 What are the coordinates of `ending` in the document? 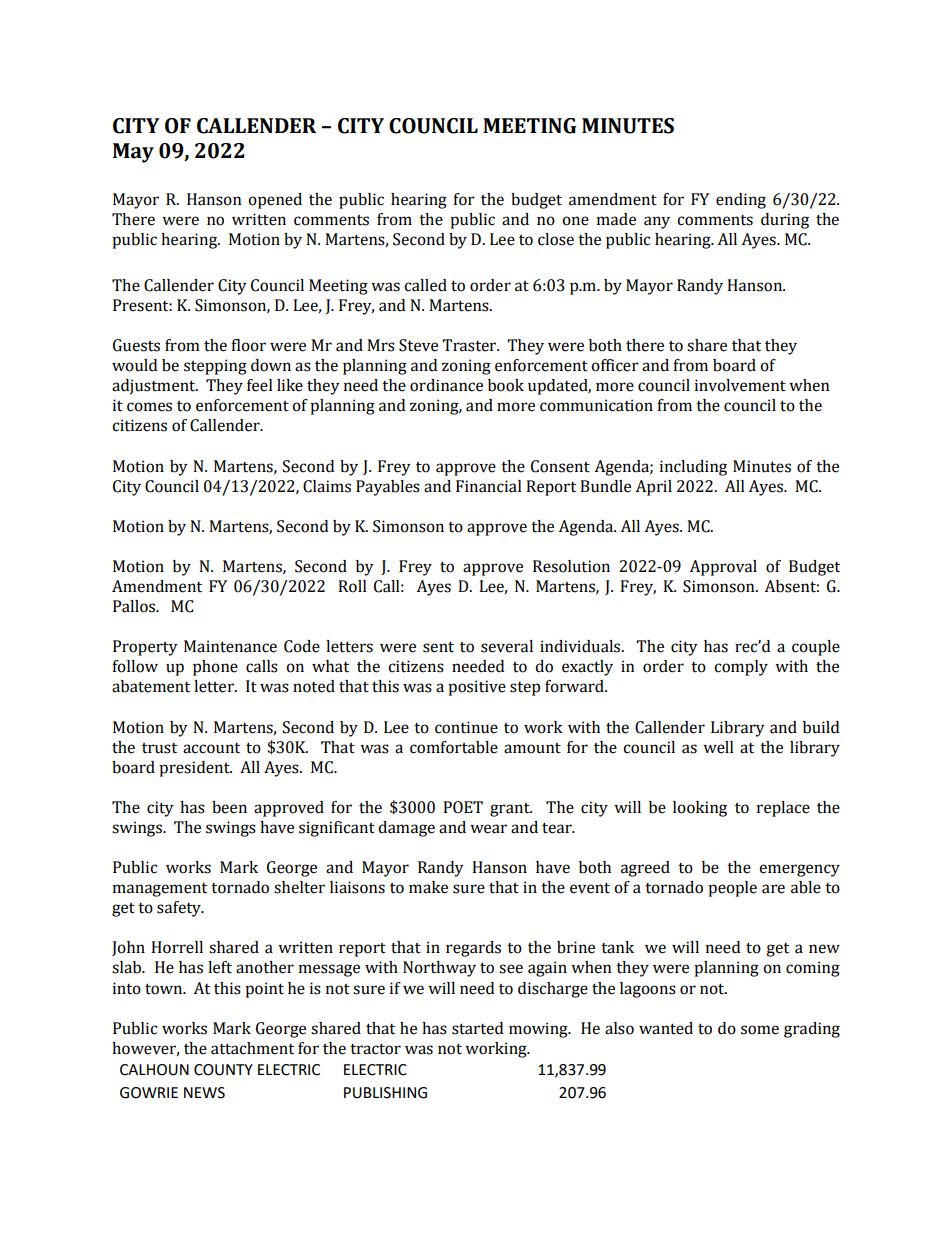 It's located at (741, 201).
